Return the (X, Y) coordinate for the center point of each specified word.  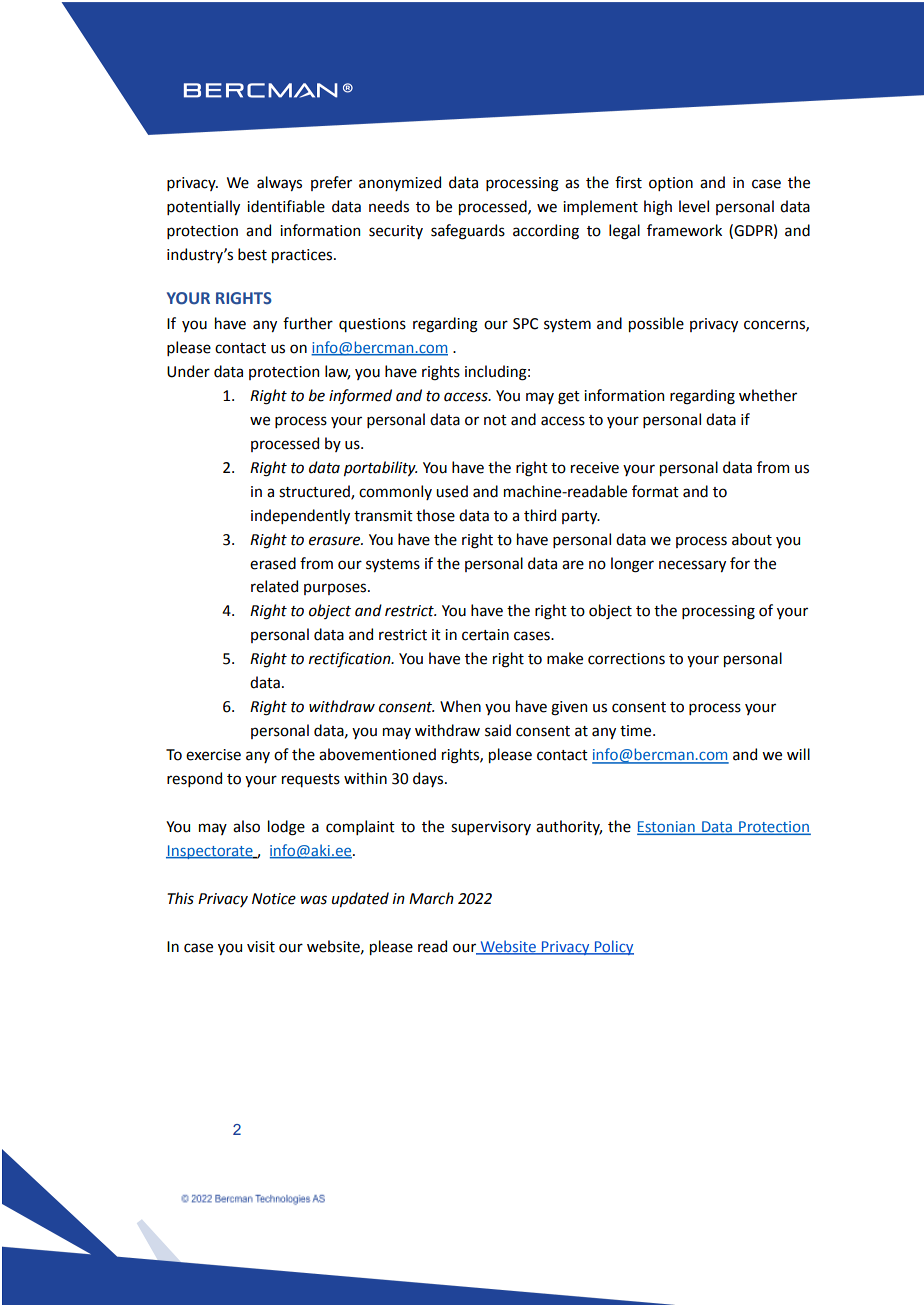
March (431, 898)
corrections (626, 659)
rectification (351, 660)
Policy (613, 947)
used (452, 491)
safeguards (468, 232)
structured (315, 492)
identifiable (286, 206)
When (460, 706)
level (694, 206)
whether (768, 395)
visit (261, 947)
